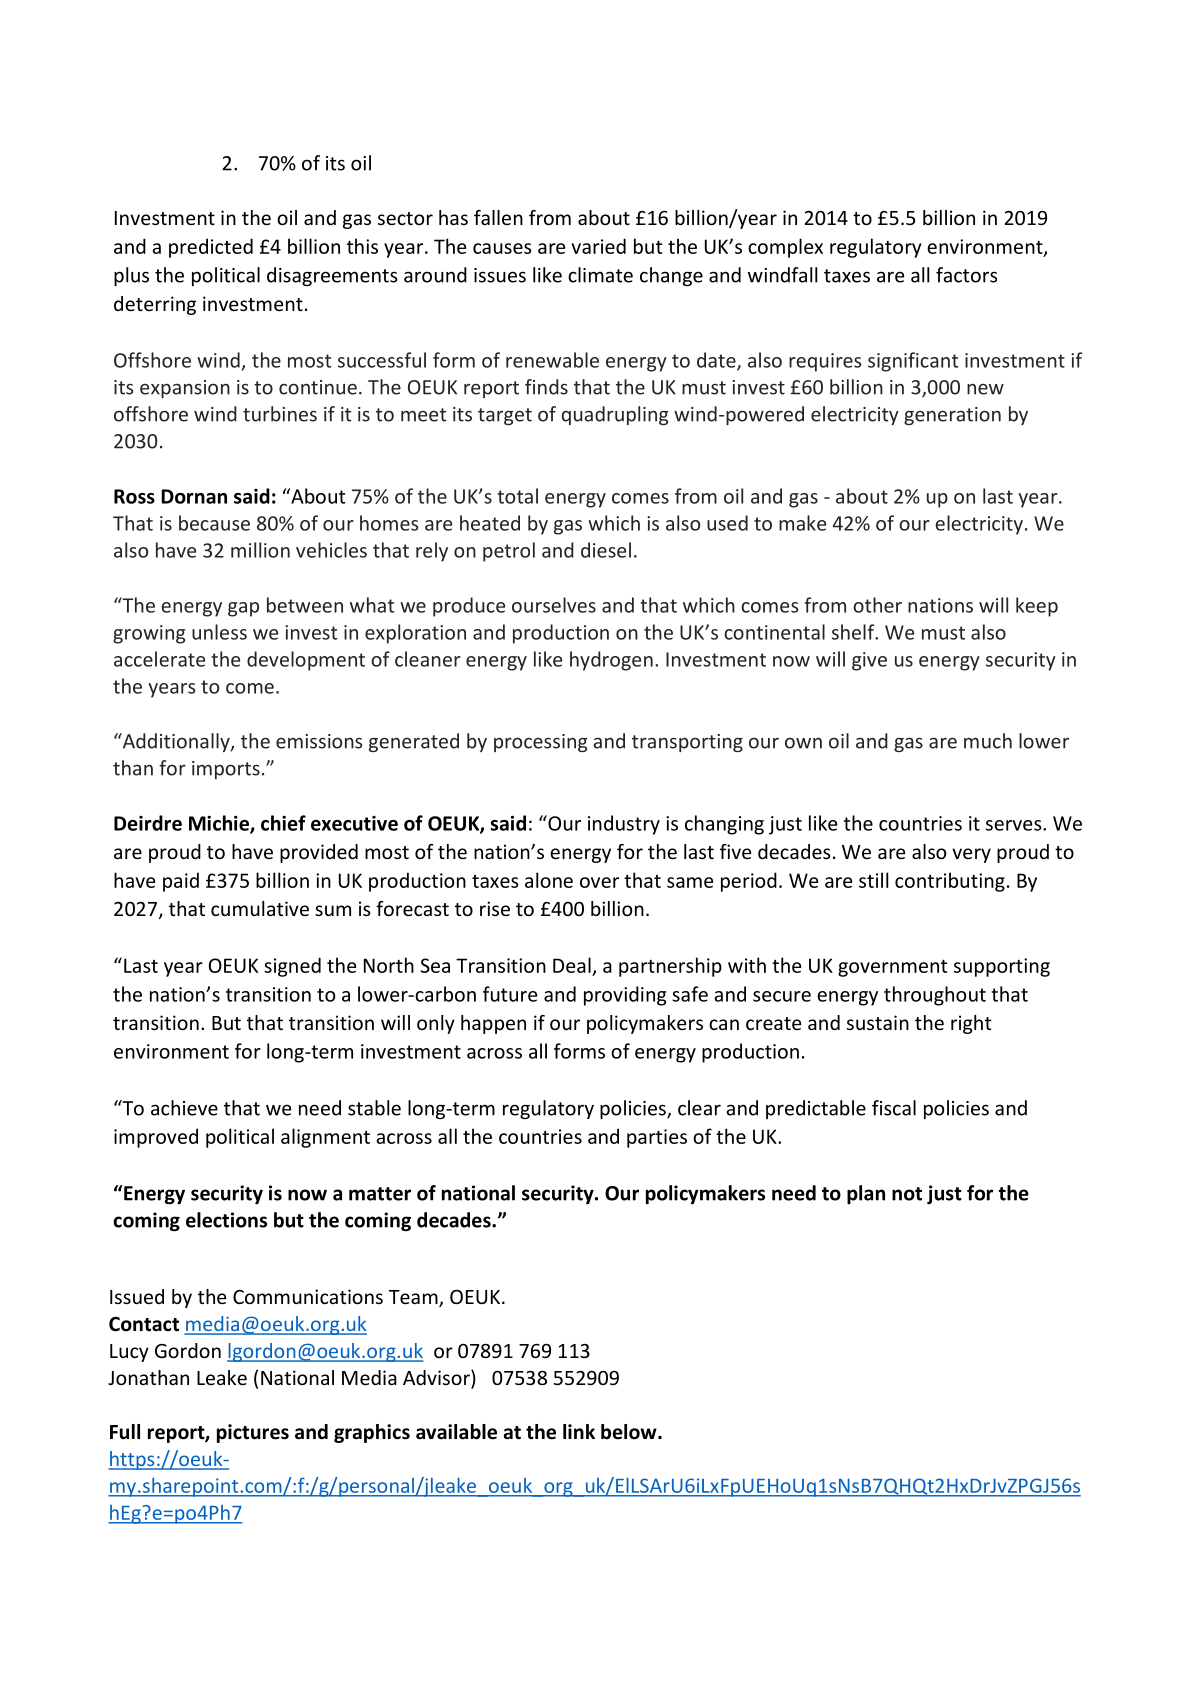 The width and height of the screenshot is (1196, 1691). Describe the element at coordinates (966, 275) in the screenshot. I see `factors` at that location.
